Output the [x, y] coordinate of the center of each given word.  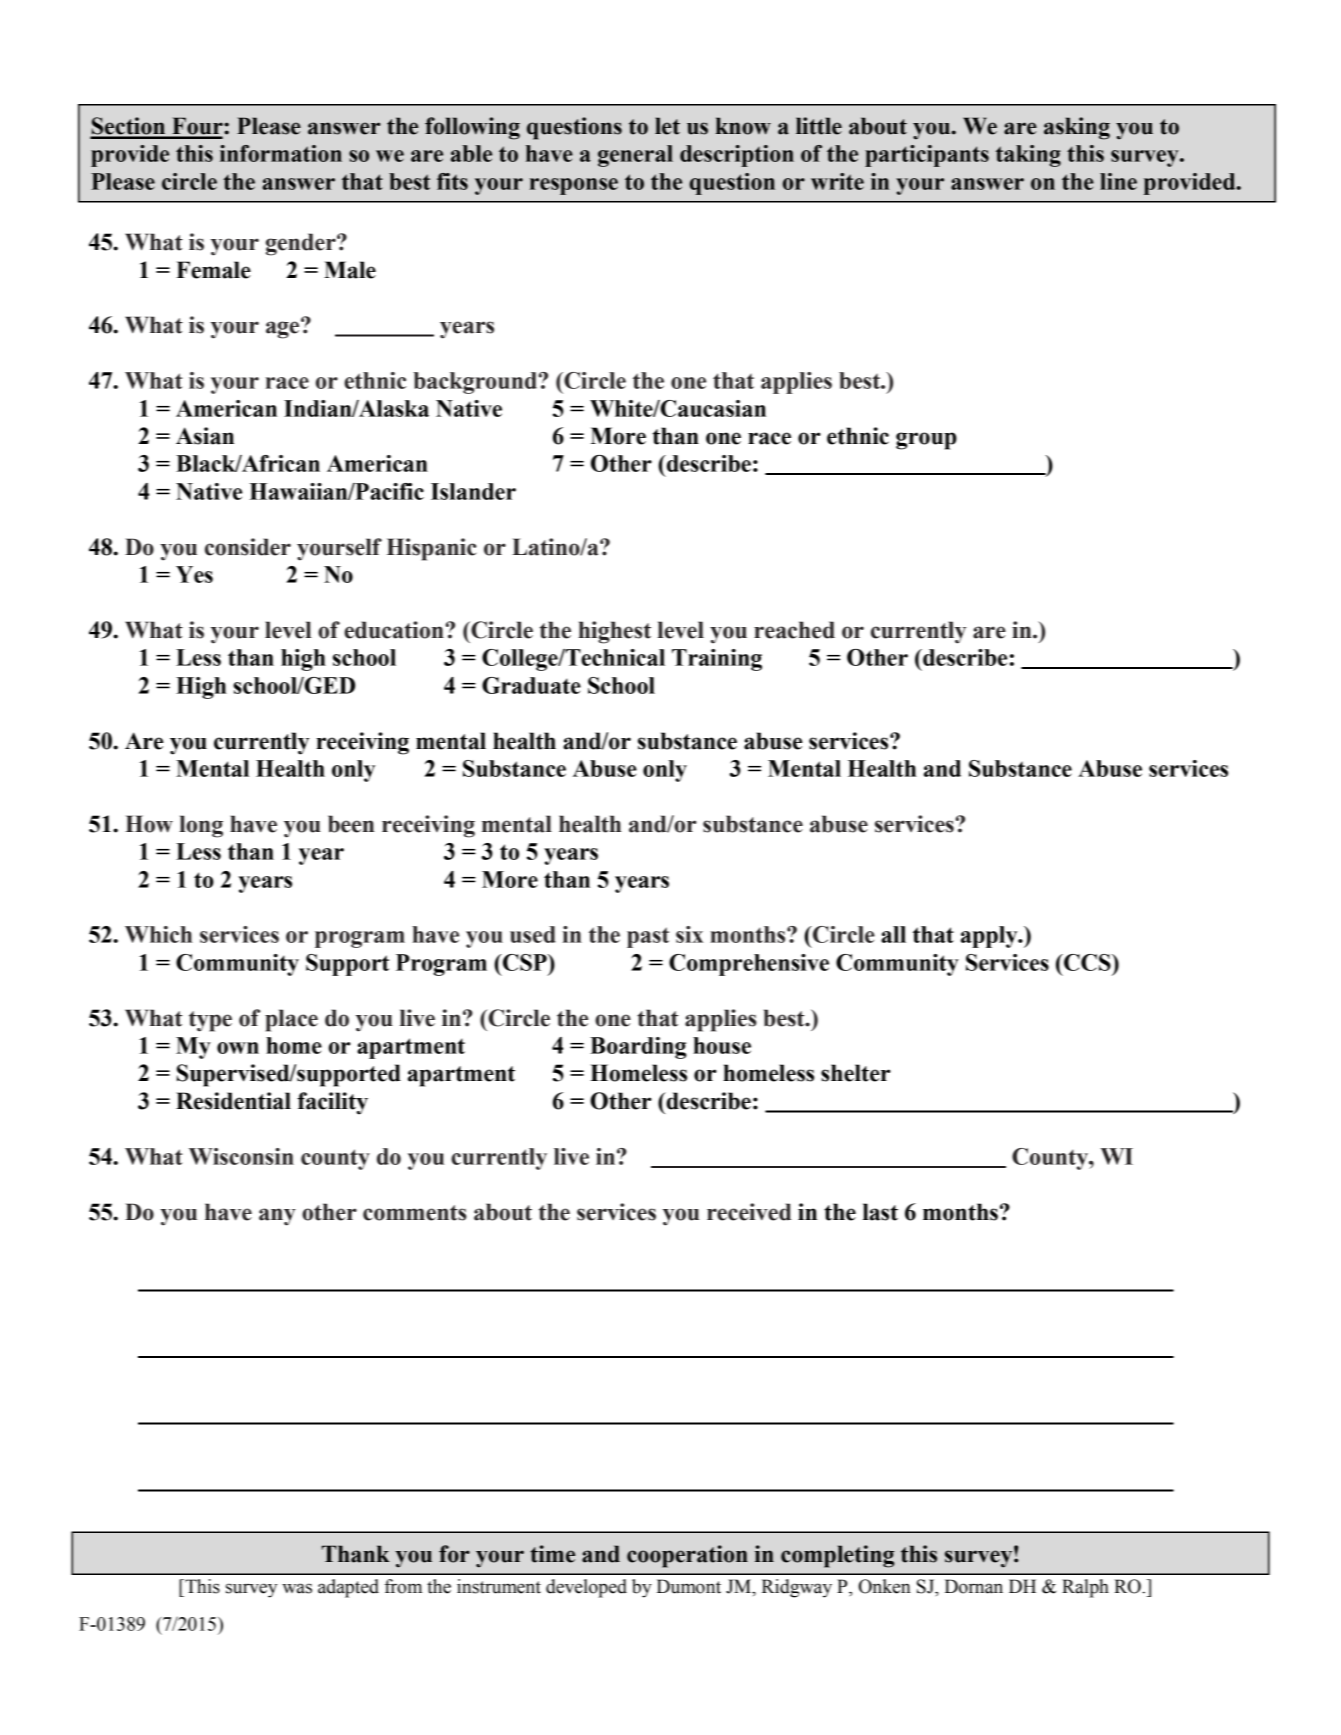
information [281, 153]
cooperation [687, 1556]
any [277, 1217]
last [880, 1212]
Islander [473, 491]
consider [248, 547]
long [201, 826]
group [926, 441]
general [635, 156]
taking [1028, 156]
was [297, 1588]
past [648, 937]
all [893, 934]
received [749, 1212]
